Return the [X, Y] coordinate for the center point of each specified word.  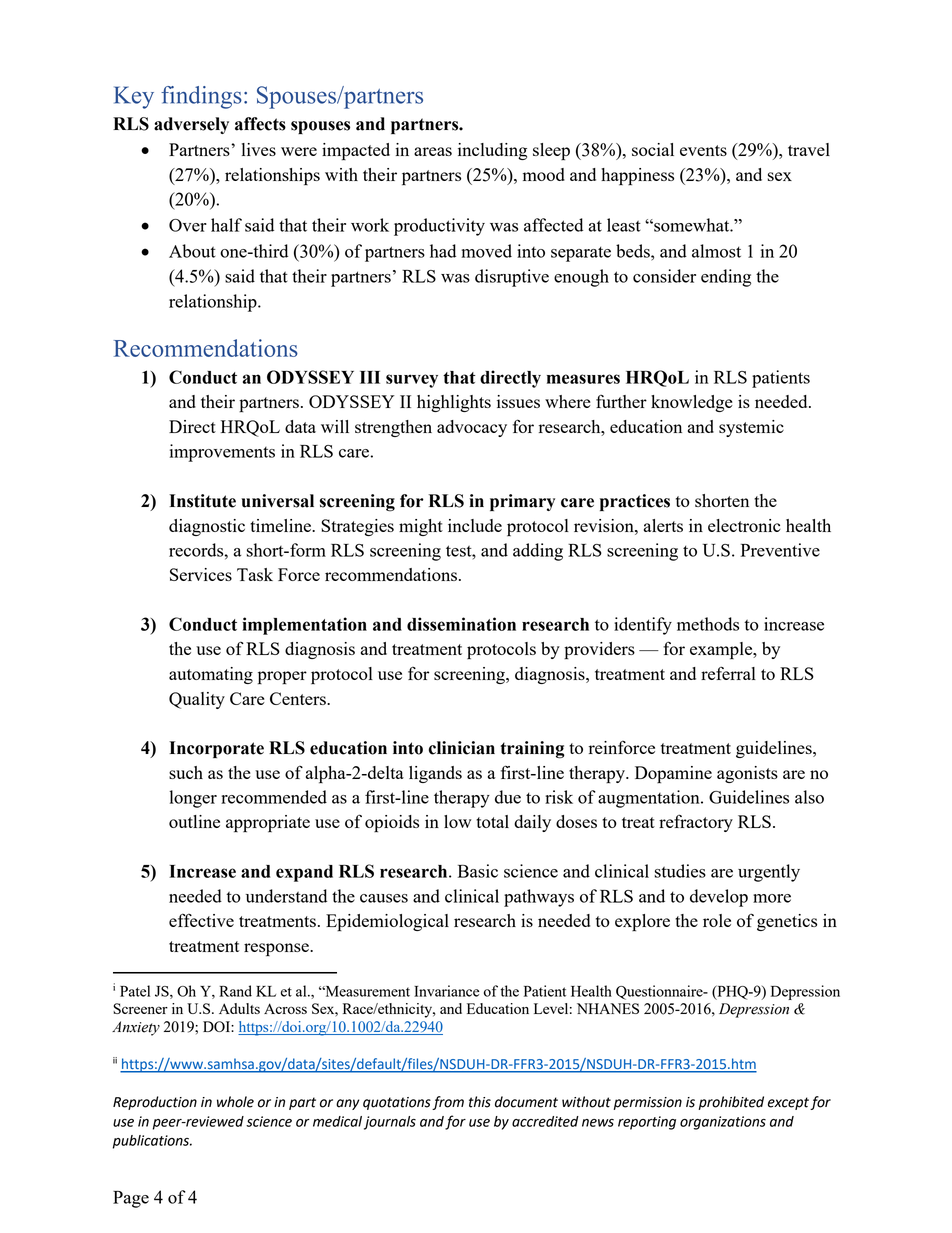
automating [211, 675]
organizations [723, 1123]
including [492, 151]
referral [728, 673]
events [703, 150]
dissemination [461, 624]
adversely [191, 125]
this [480, 1102]
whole [235, 1102]
